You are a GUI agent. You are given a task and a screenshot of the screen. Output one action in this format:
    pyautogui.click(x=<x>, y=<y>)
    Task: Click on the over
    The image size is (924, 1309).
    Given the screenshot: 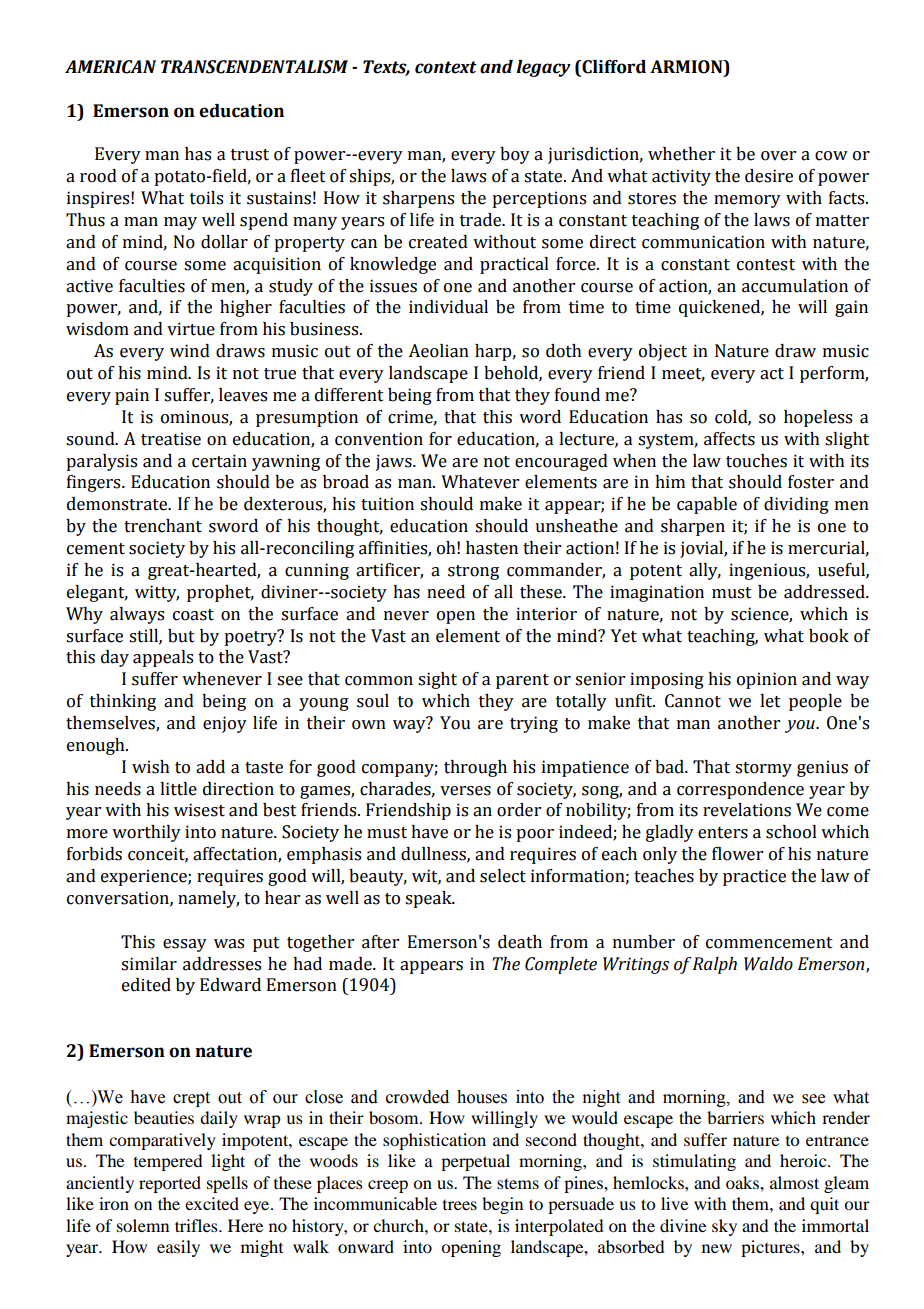 What is the action you would take?
    pyautogui.click(x=778, y=156)
